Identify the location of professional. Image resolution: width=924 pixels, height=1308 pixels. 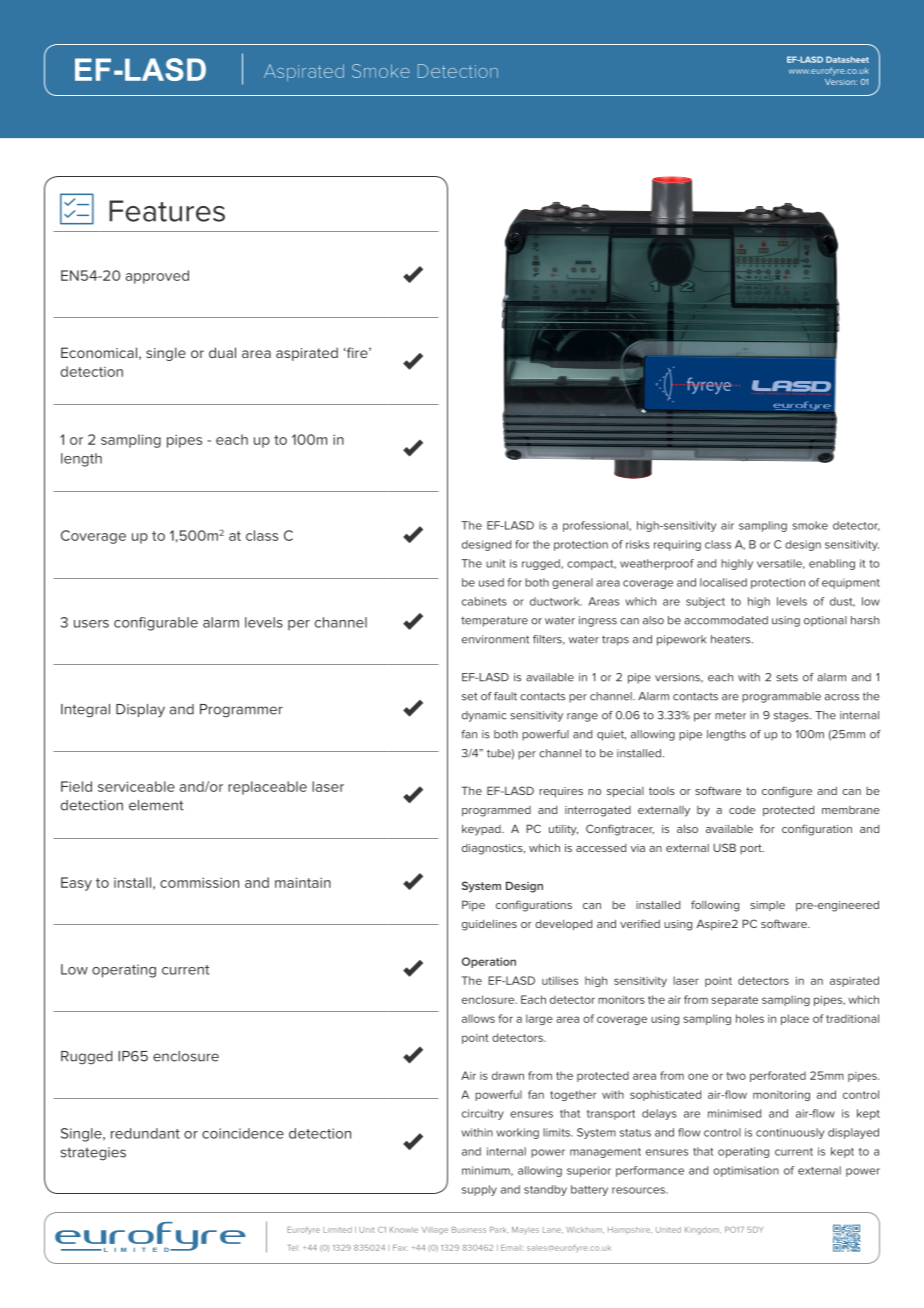
(596, 526).
